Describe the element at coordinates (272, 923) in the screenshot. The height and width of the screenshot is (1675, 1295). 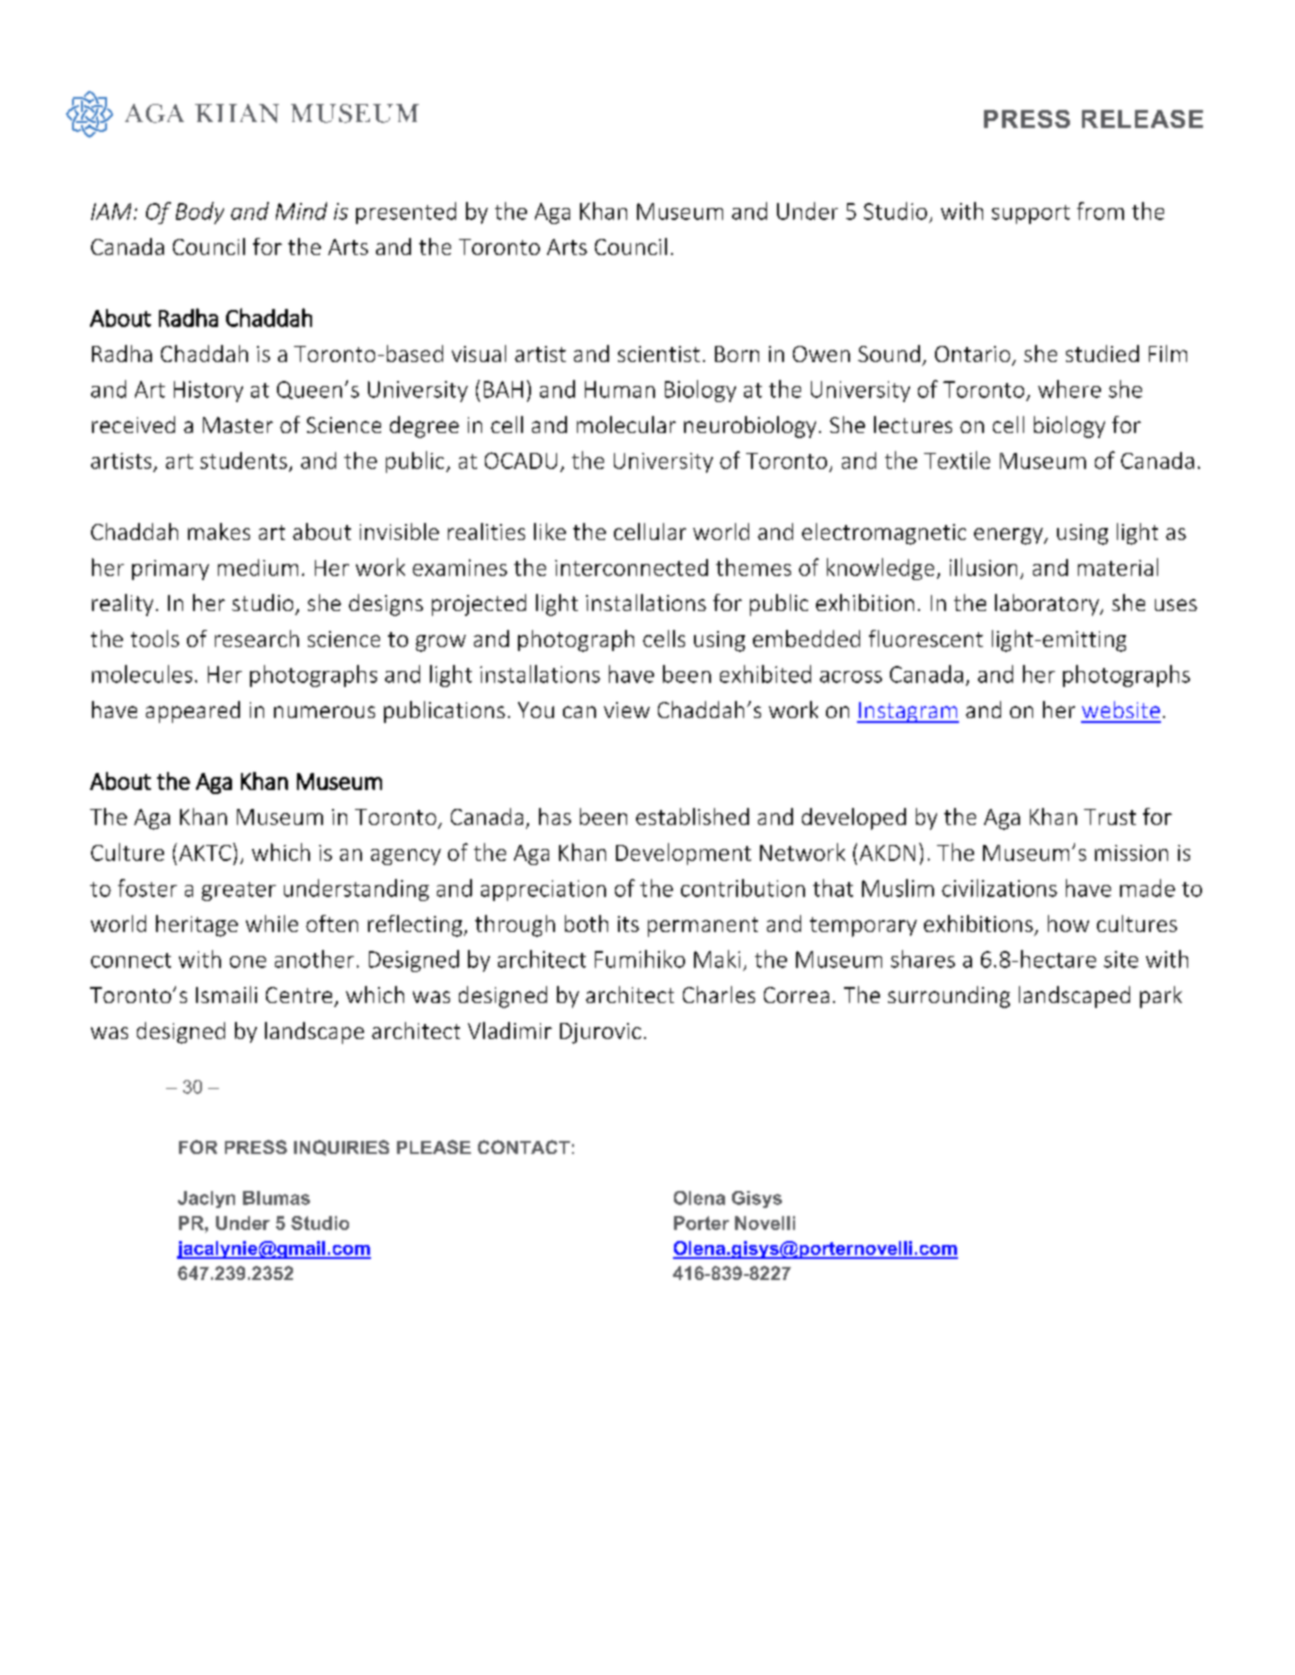
I see `while` at that location.
